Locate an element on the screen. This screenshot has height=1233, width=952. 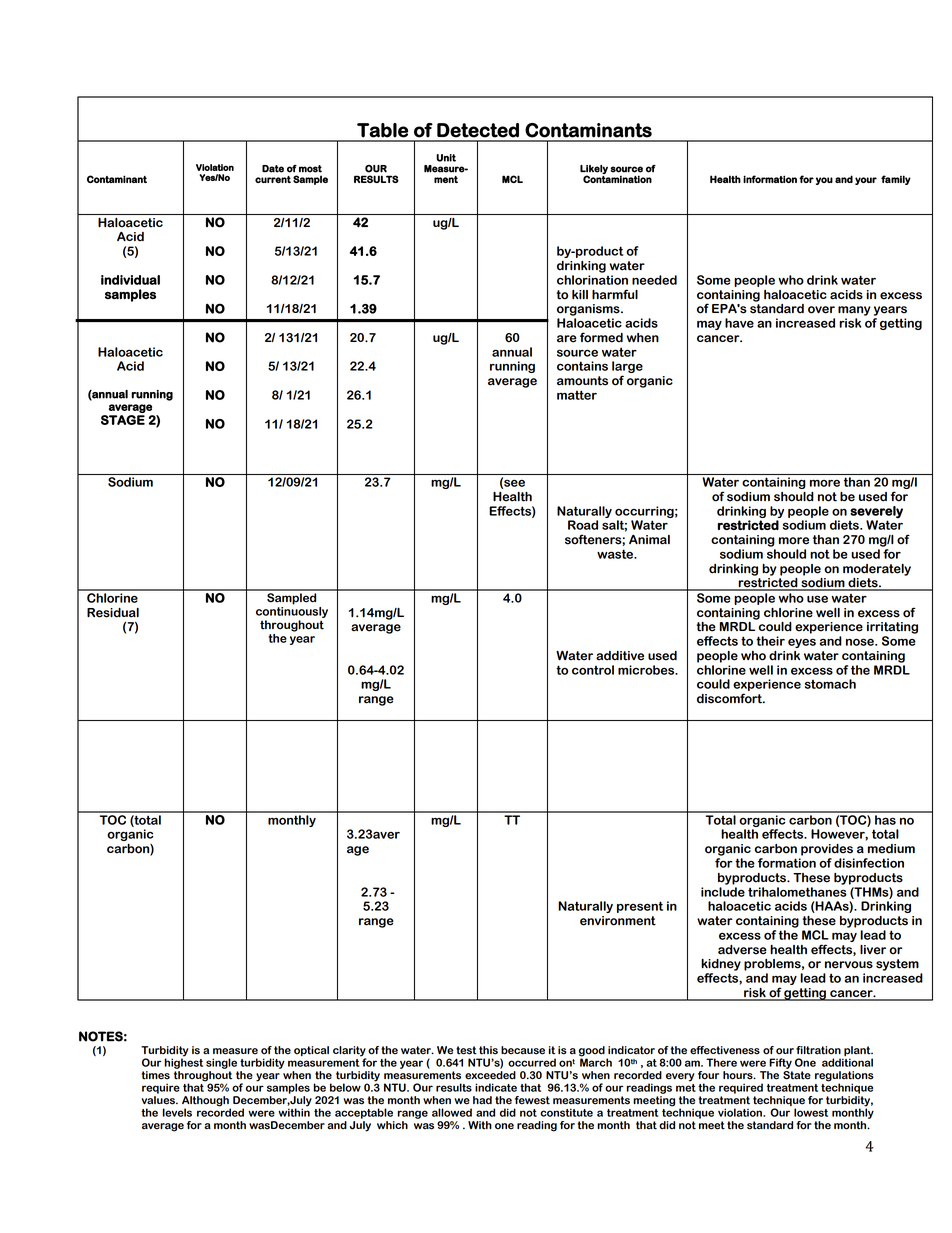
Date is located at coordinates (273, 169).
